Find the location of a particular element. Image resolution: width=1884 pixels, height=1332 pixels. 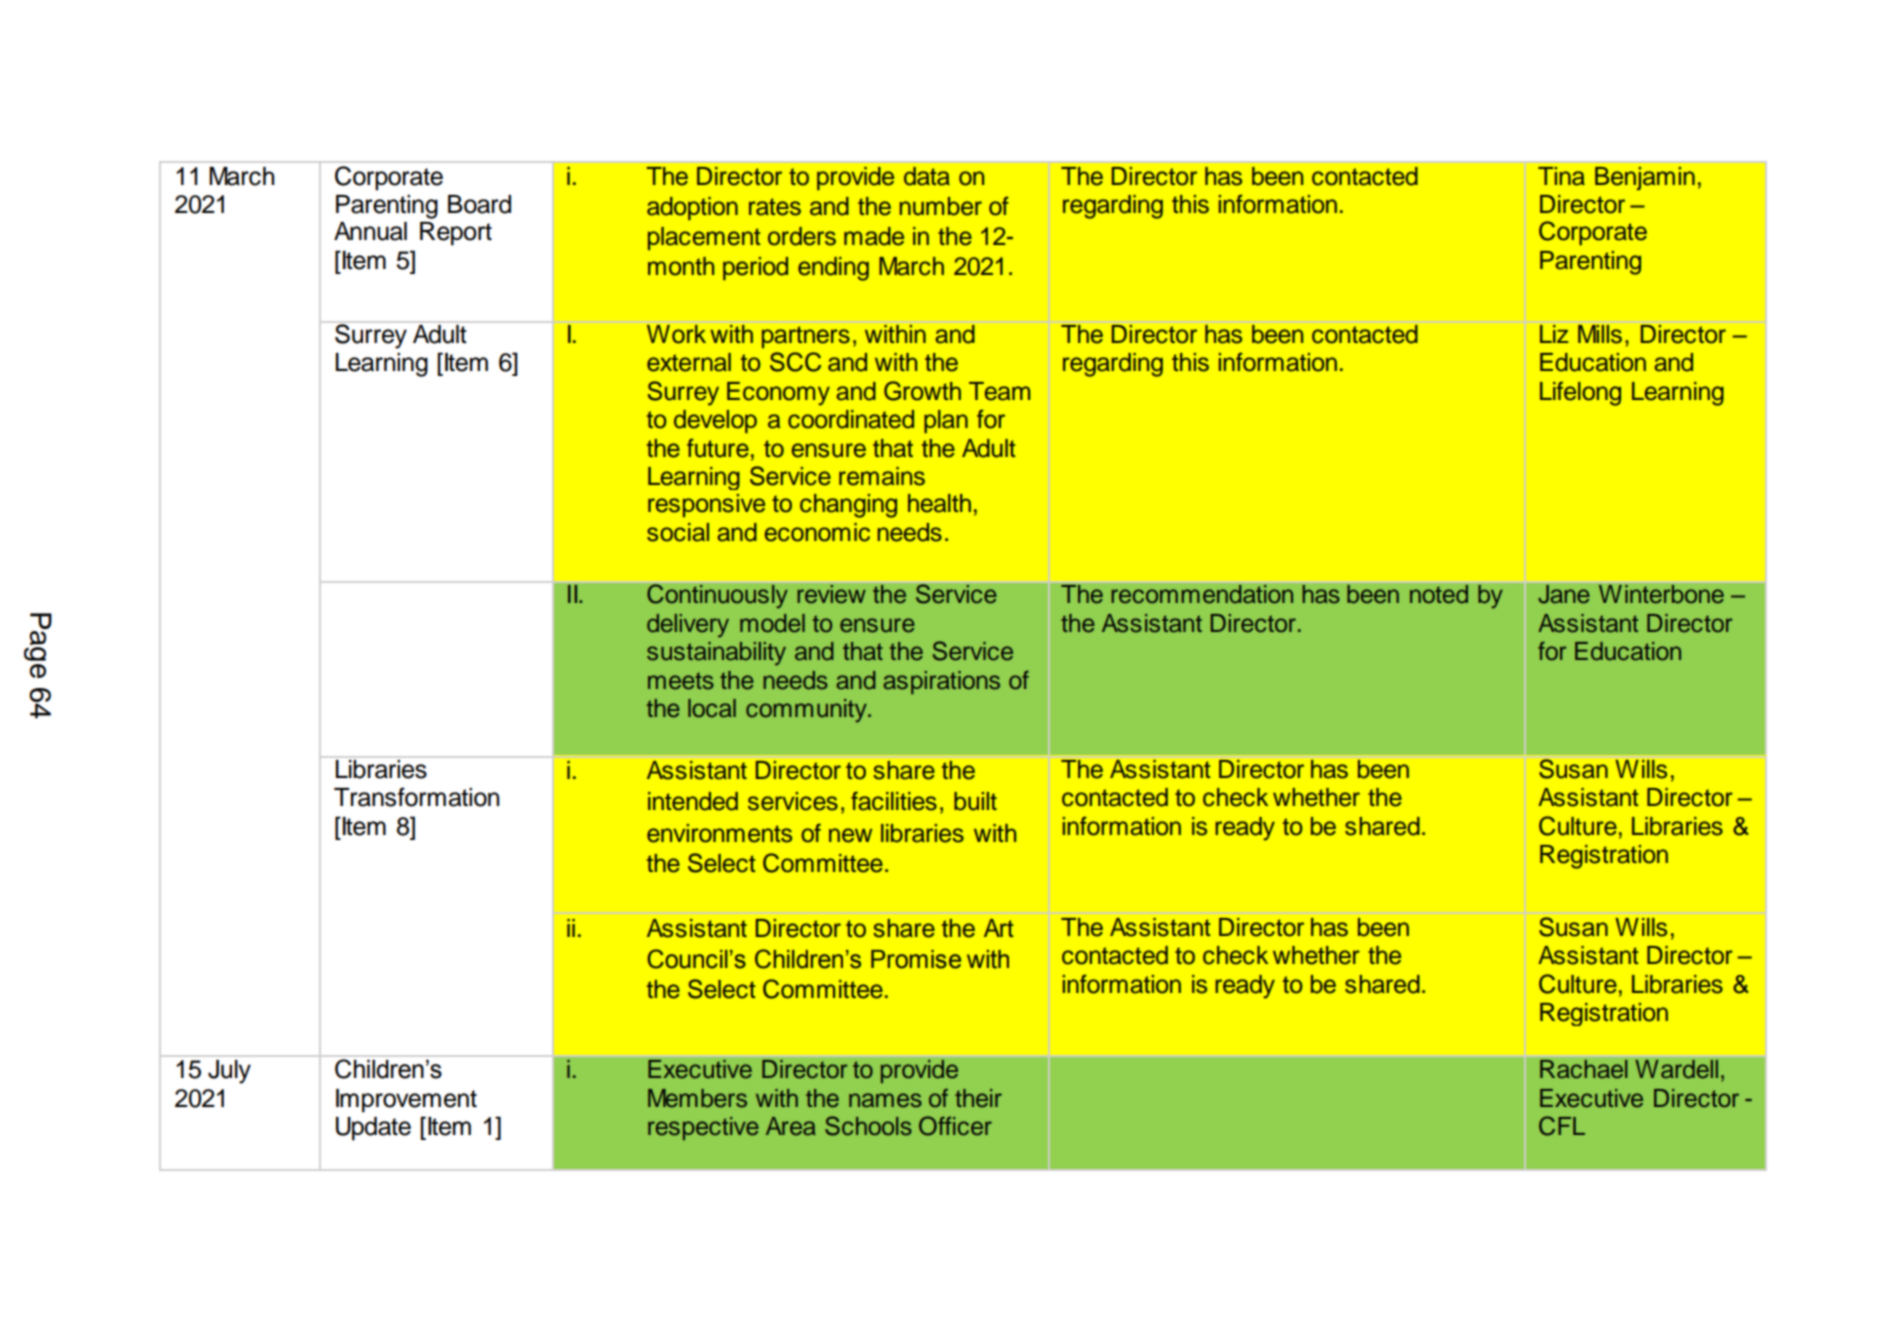

noted is located at coordinates (1439, 593).
